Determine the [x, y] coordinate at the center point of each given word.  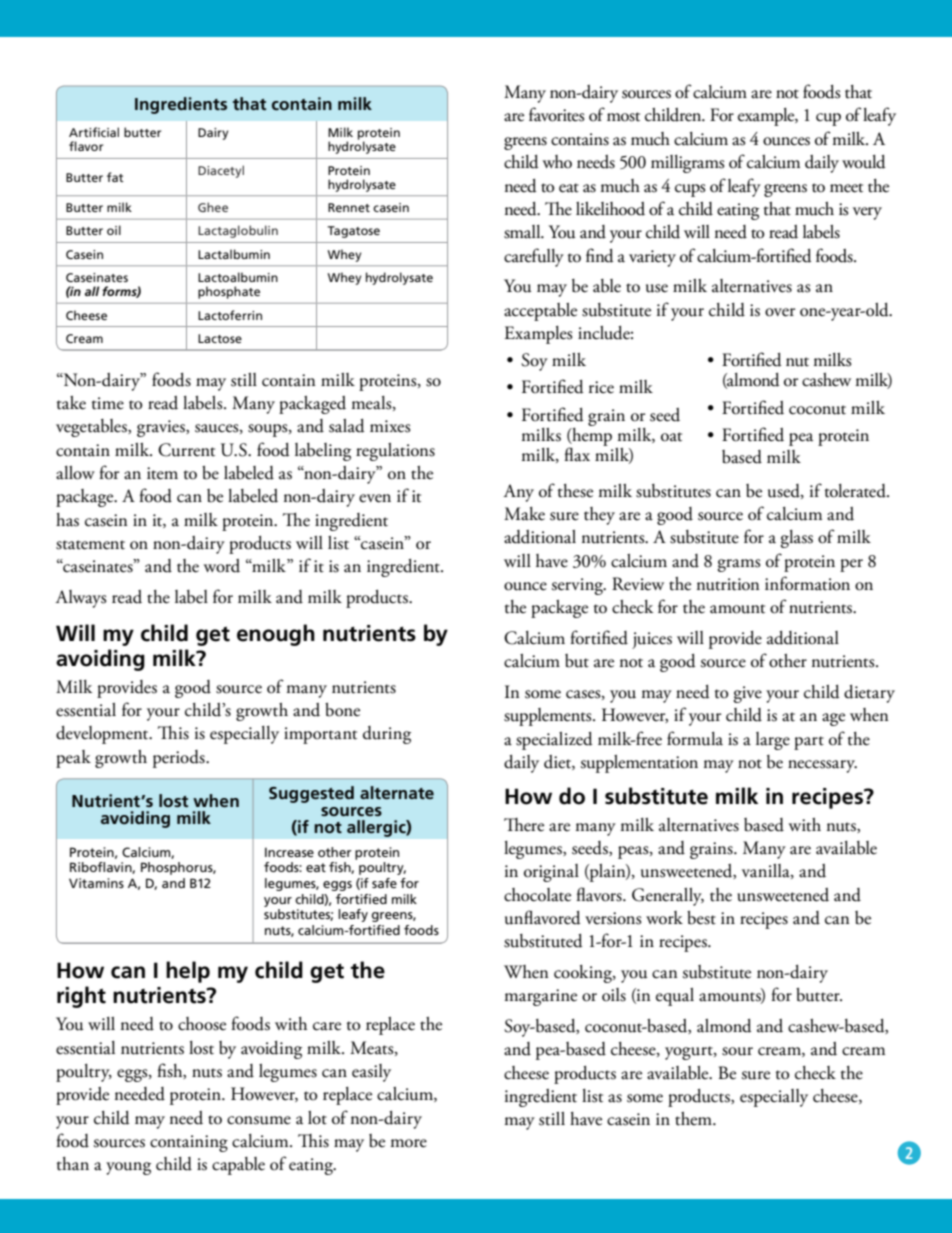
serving [578, 586]
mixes [390, 426]
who [557, 162]
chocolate [537, 895]
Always [81, 599]
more [408, 1143]
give [748, 694]
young [128, 1168]
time [108, 403]
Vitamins [96, 883]
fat [115, 177]
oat [671, 437]
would [864, 162]
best [701, 918]
